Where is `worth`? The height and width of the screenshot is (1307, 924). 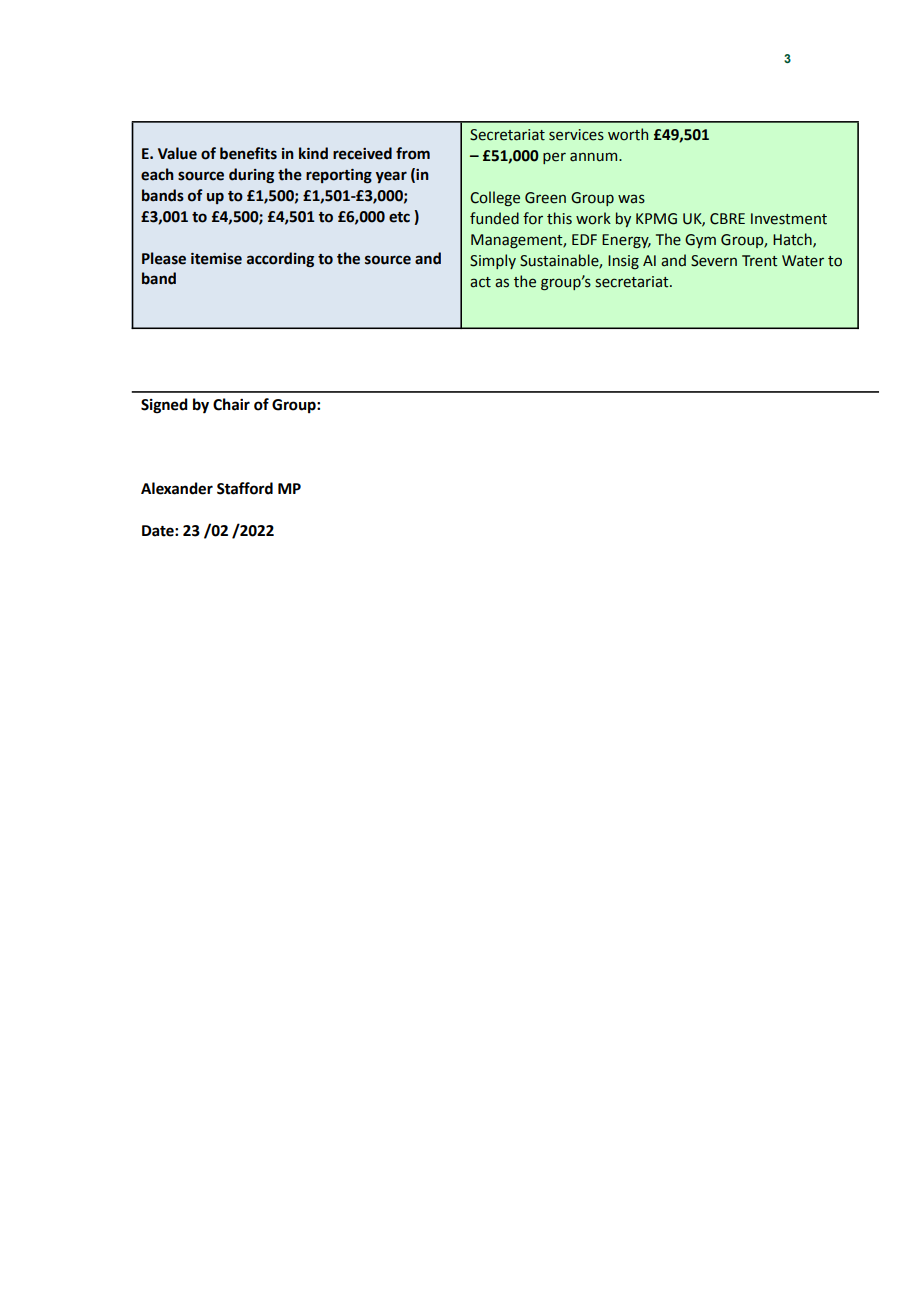
worth is located at coordinates (628, 134).
